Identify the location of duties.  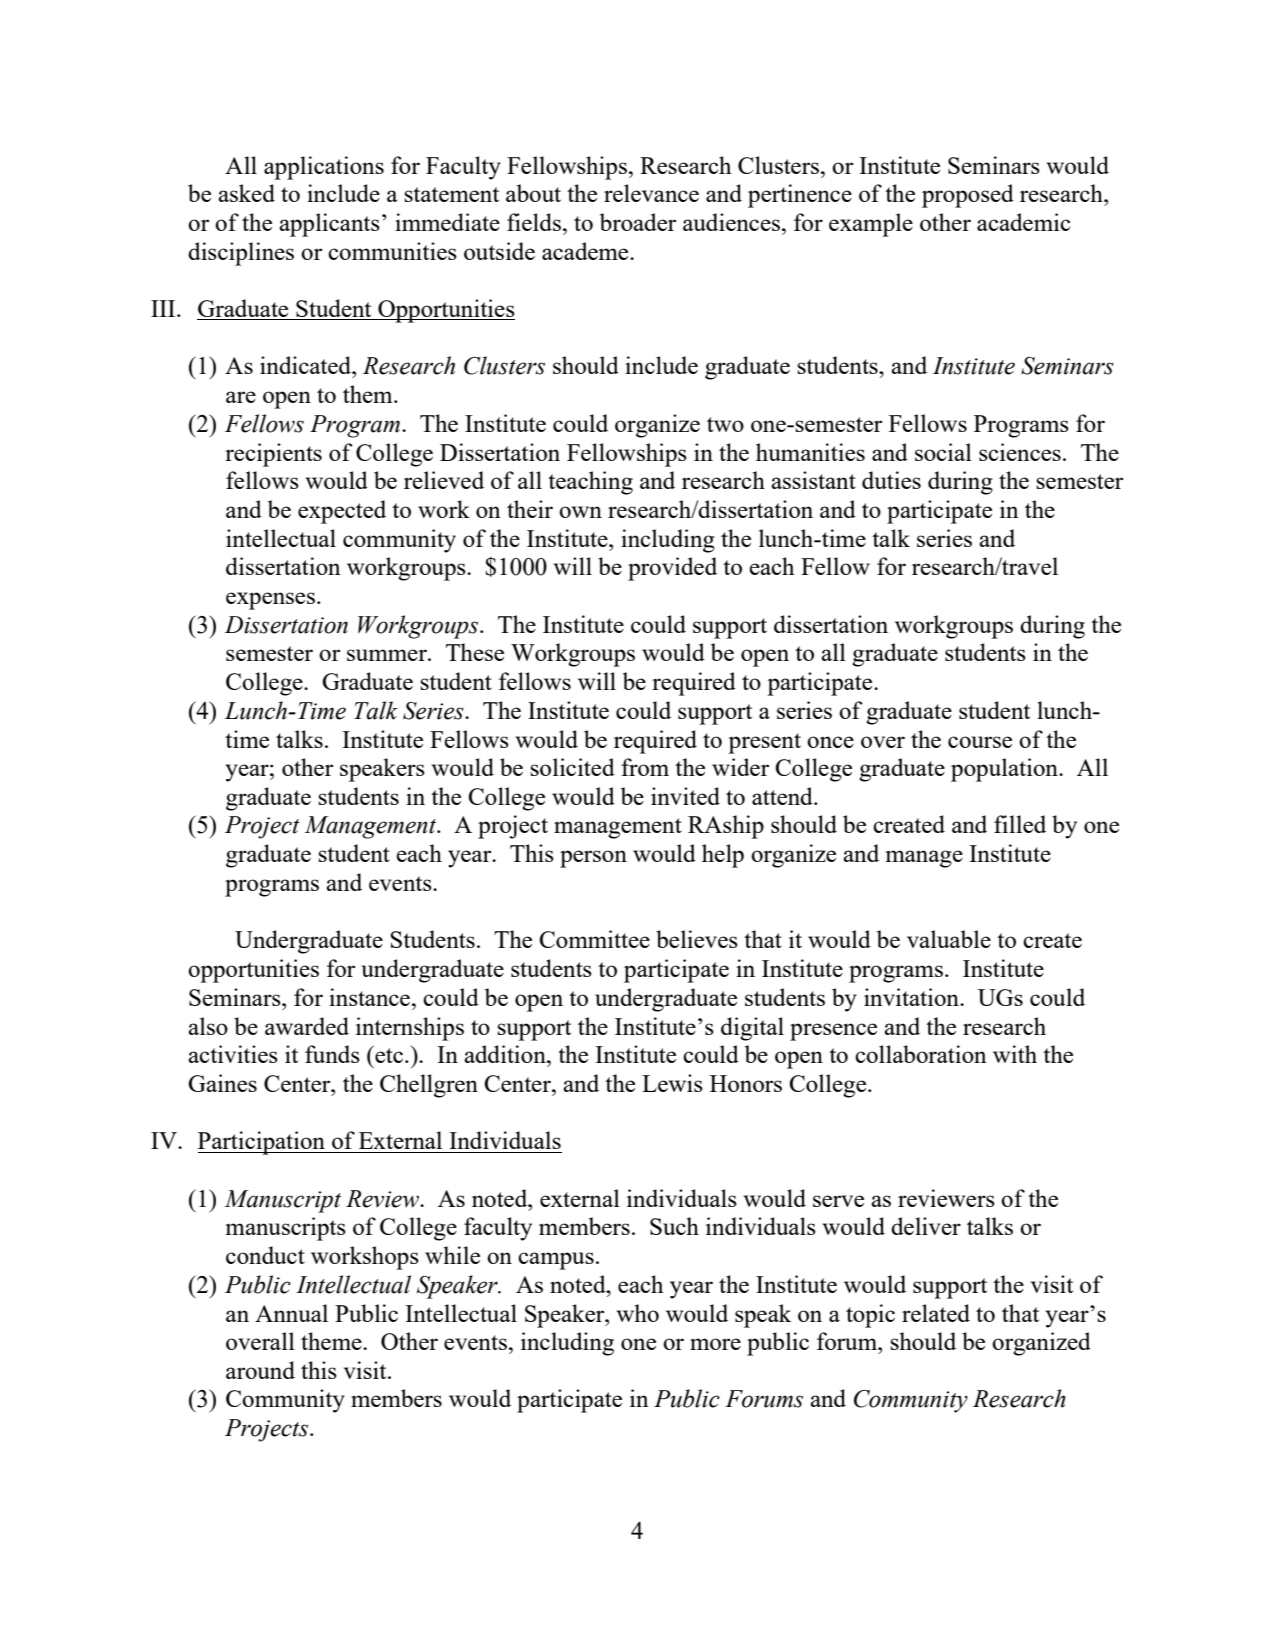
(891, 480).
